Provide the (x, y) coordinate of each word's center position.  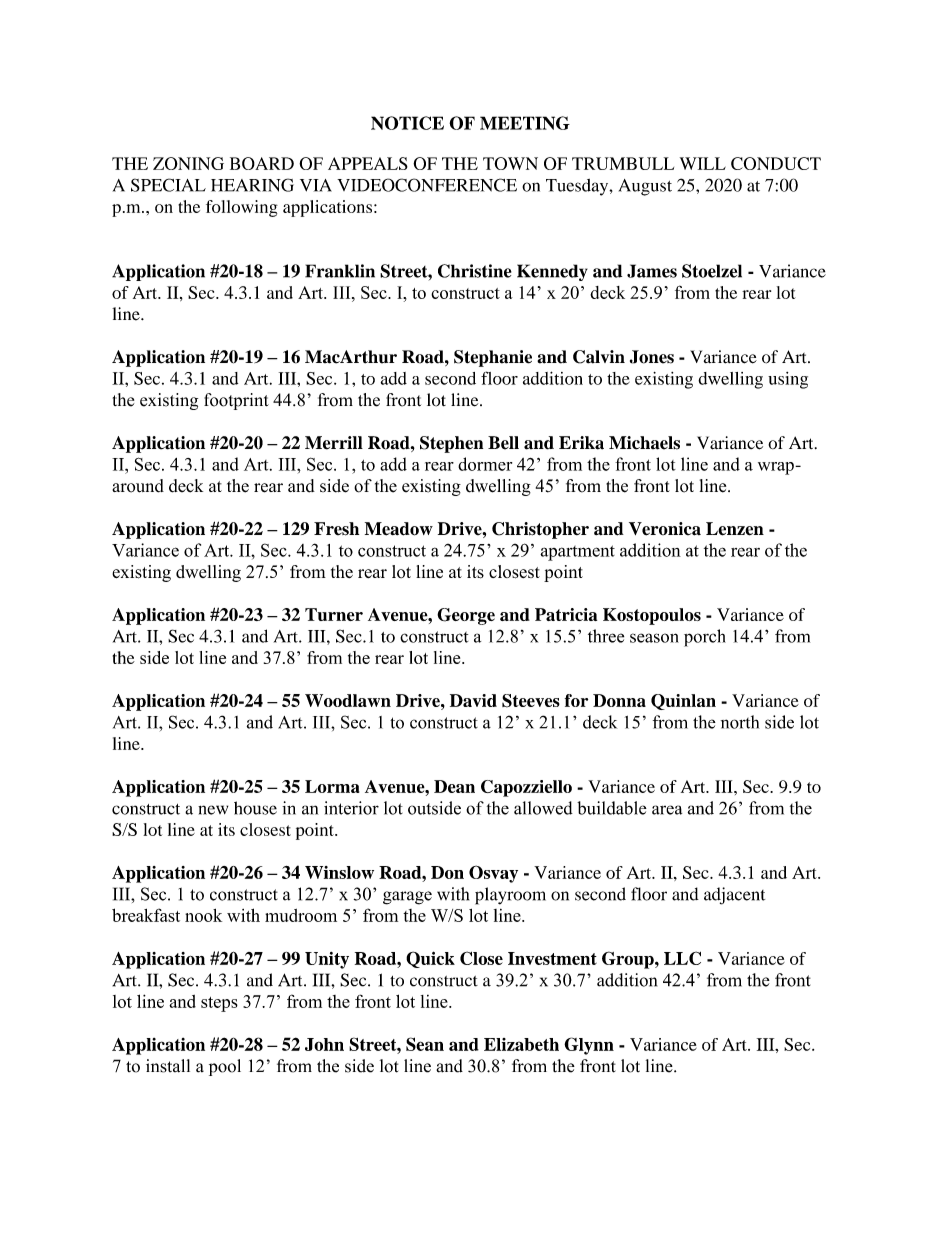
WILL (703, 163)
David (473, 700)
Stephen (451, 444)
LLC (682, 958)
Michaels (644, 443)
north (740, 722)
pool (225, 1067)
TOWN (510, 163)
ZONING (188, 163)
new (213, 810)
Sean (425, 1044)
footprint (236, 401)
